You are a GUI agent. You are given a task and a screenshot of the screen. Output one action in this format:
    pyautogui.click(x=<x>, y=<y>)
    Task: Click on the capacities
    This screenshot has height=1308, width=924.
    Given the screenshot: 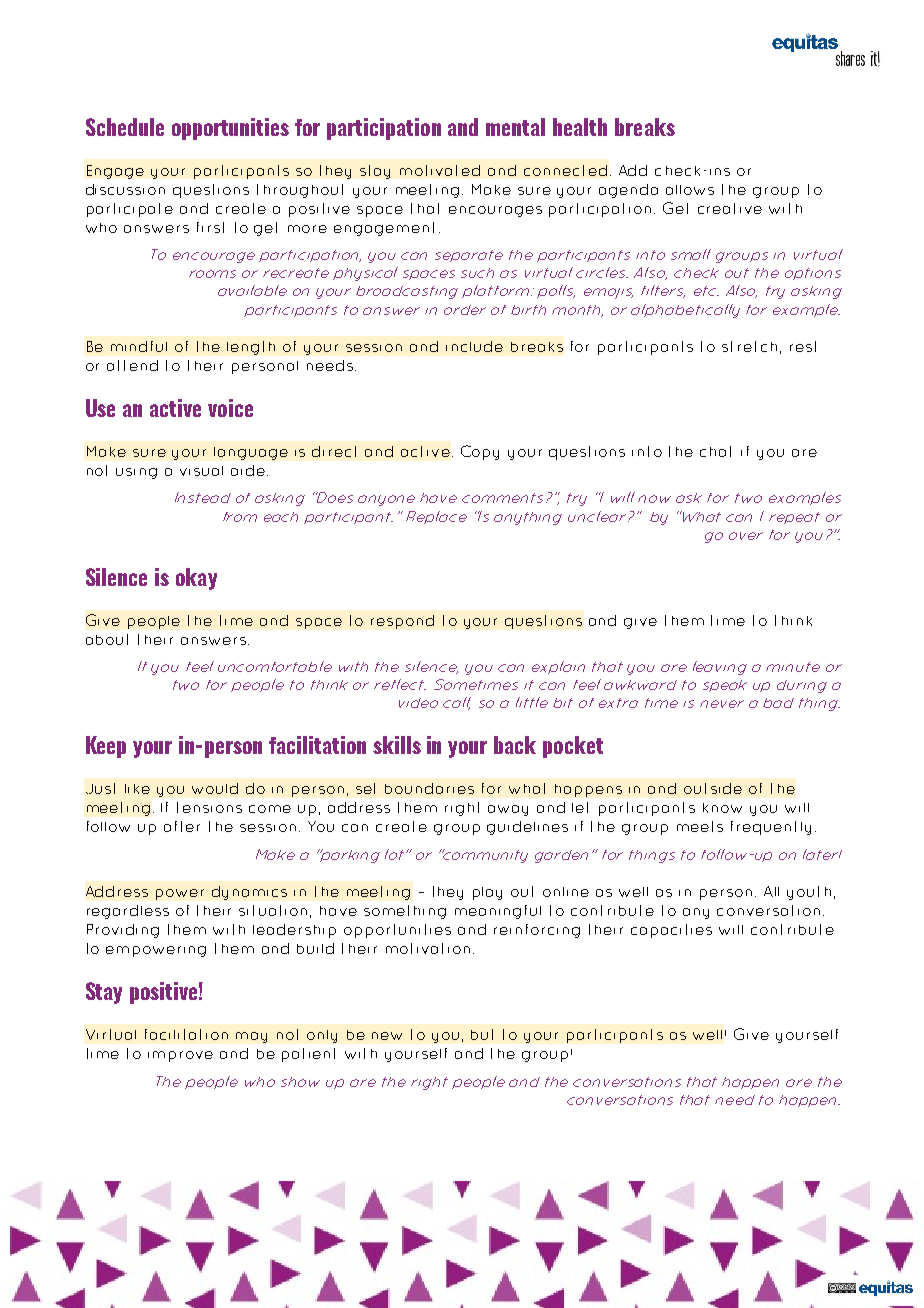 What is the action you would take?
    pyautogui.click(x=671, y=931)
